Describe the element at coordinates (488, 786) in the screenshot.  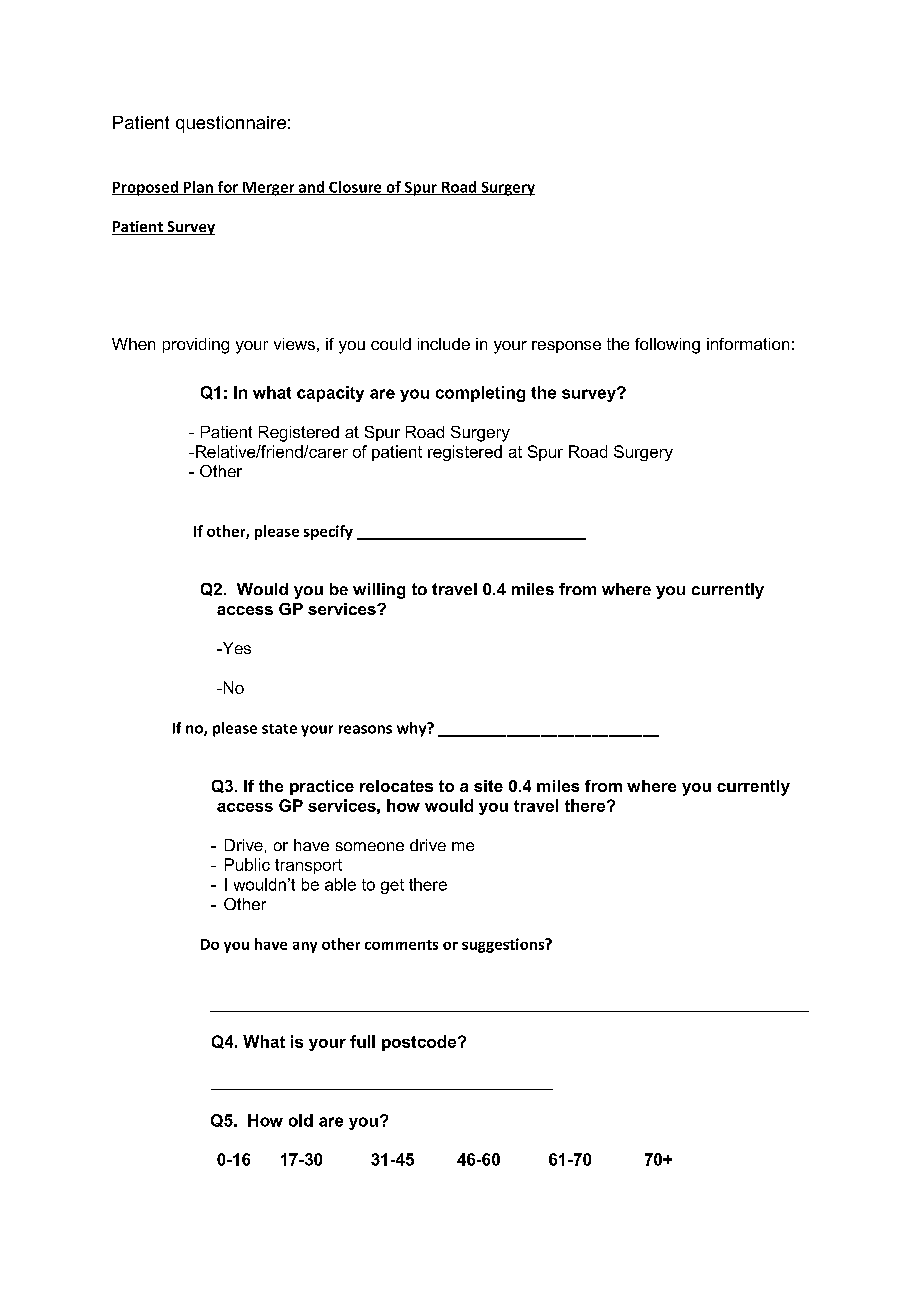
I see `site` at that location.
